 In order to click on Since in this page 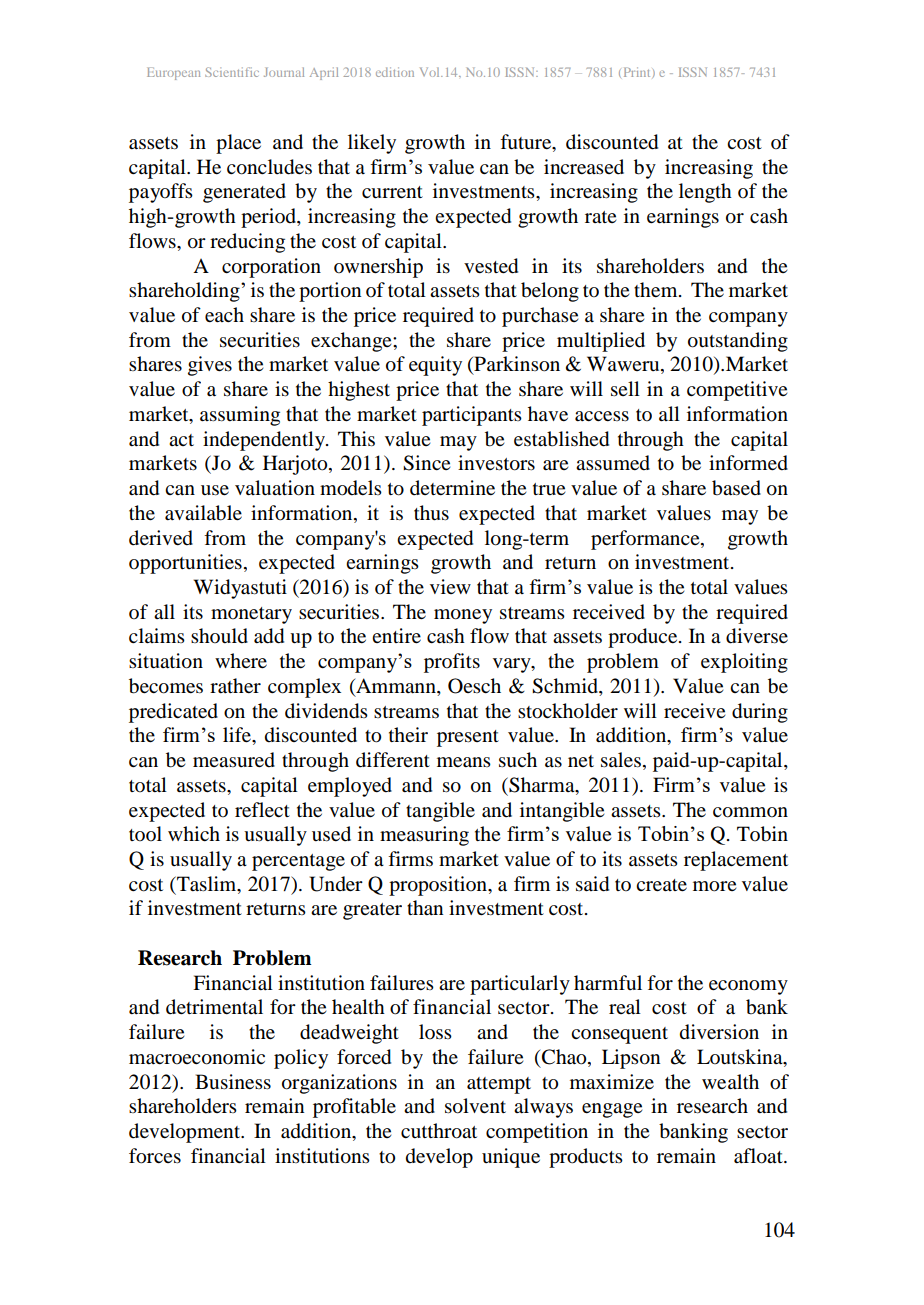, I will do `click(426, 463)`.
